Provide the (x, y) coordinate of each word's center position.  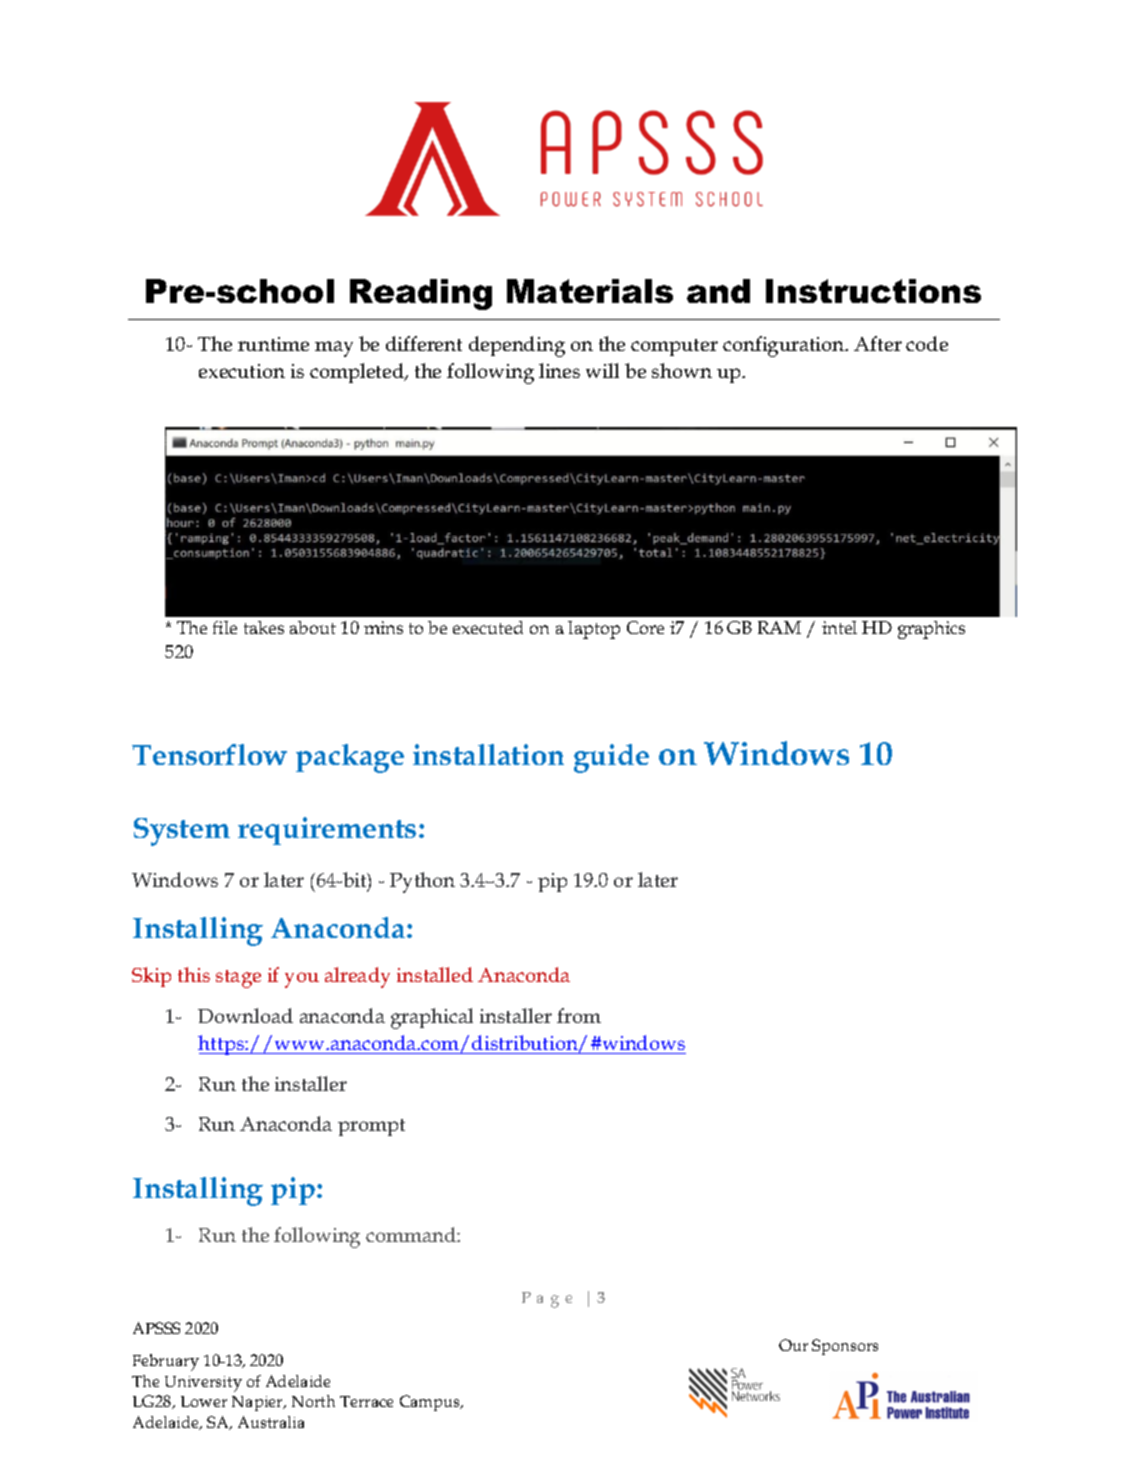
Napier (258, 1403)
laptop (594, 630)
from (579, 1015)
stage (238, 979)
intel (839, 627)
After (878, 343)
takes (264, 627)
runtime (273, 344)
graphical (432, 1018)
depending (517, 346)
